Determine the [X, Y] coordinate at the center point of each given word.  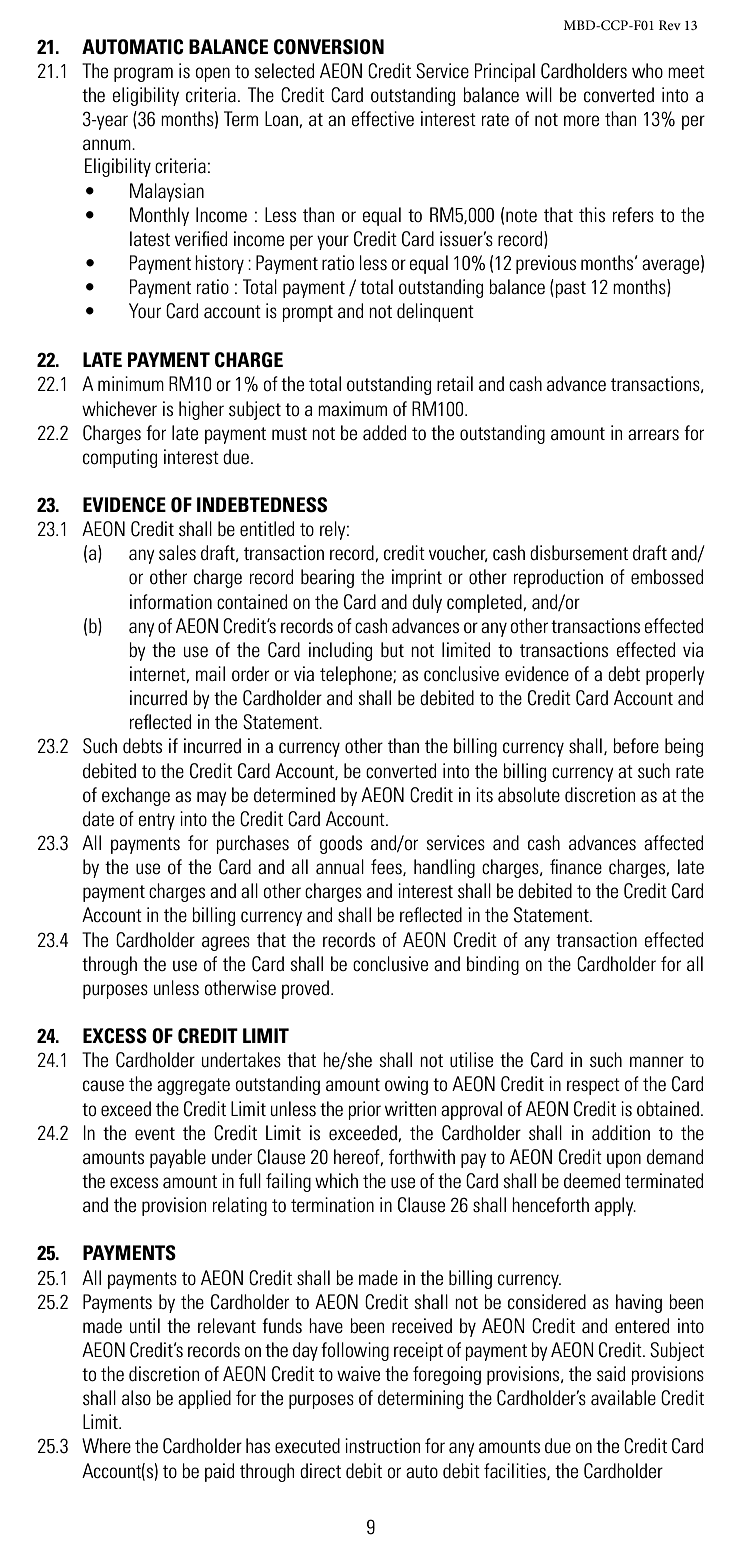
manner [657, 1061]
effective [383, 118]
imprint [417, 578]
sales [177, 553]
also [136, 1398]
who [647, 70]
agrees [226, 943]
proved [305, 989]
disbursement [579, 553]
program [143, 74]
